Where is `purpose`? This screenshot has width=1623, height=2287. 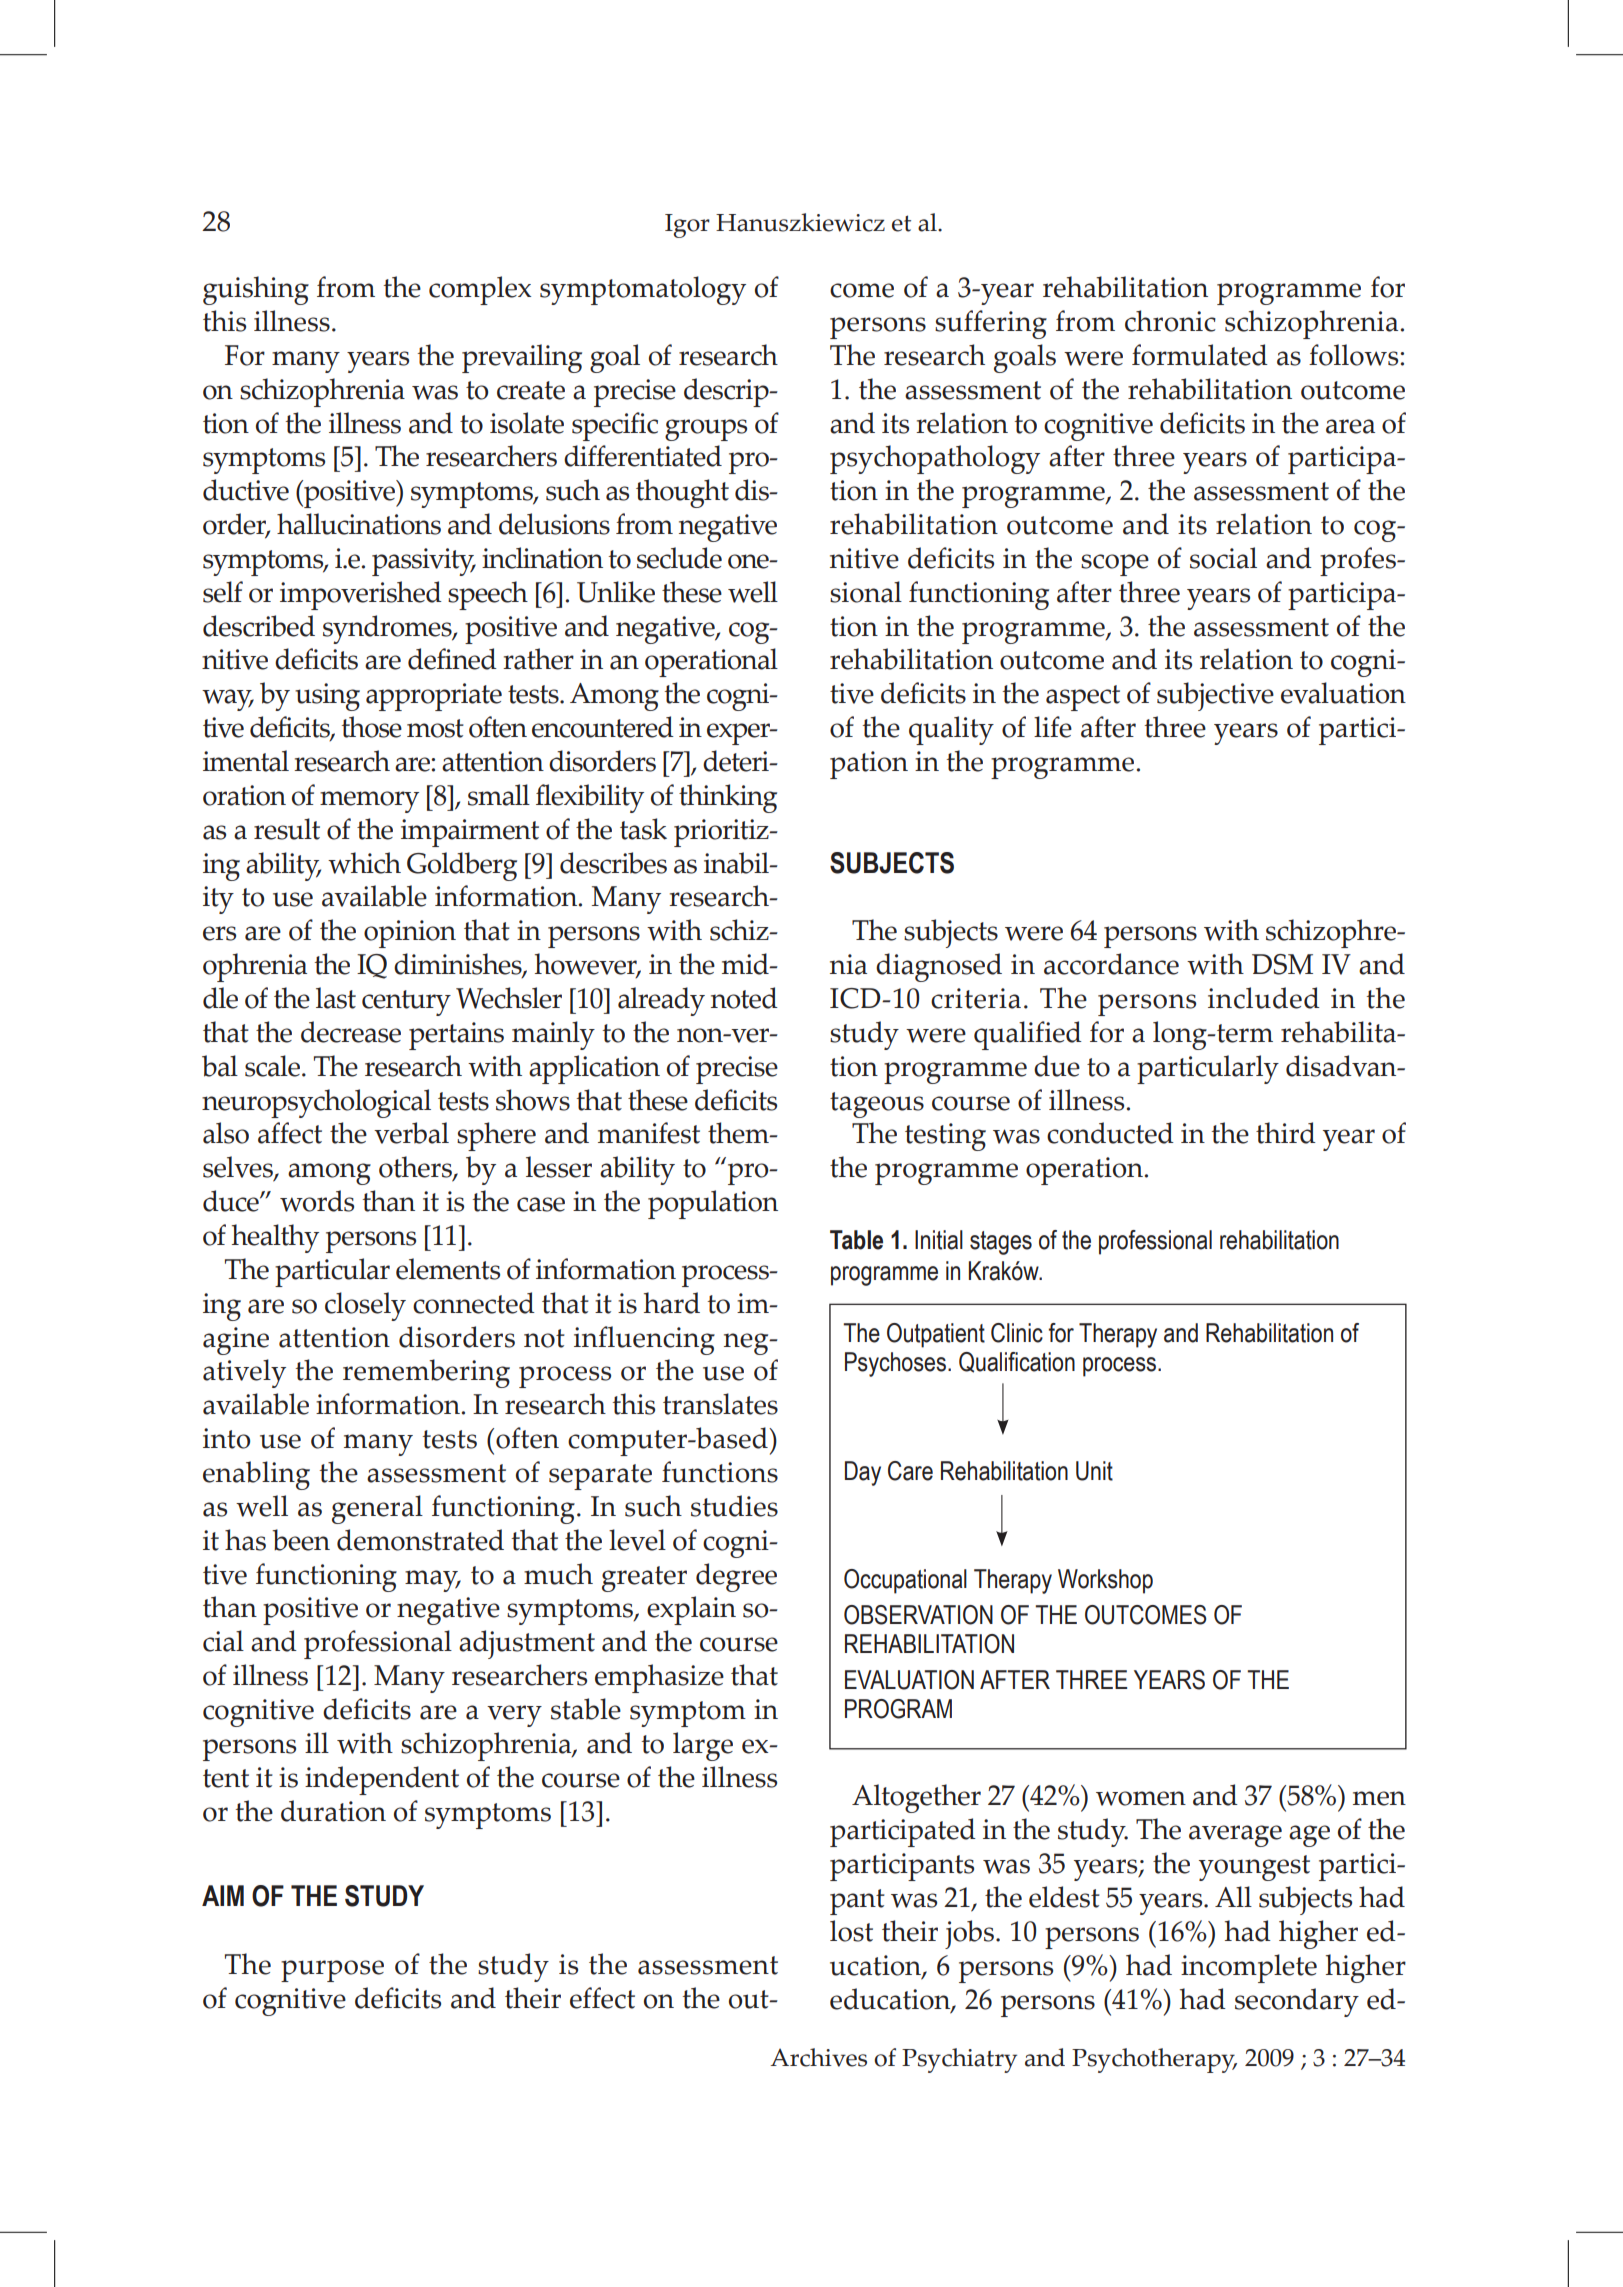
purpose is located at coordinates (332, 1971).
